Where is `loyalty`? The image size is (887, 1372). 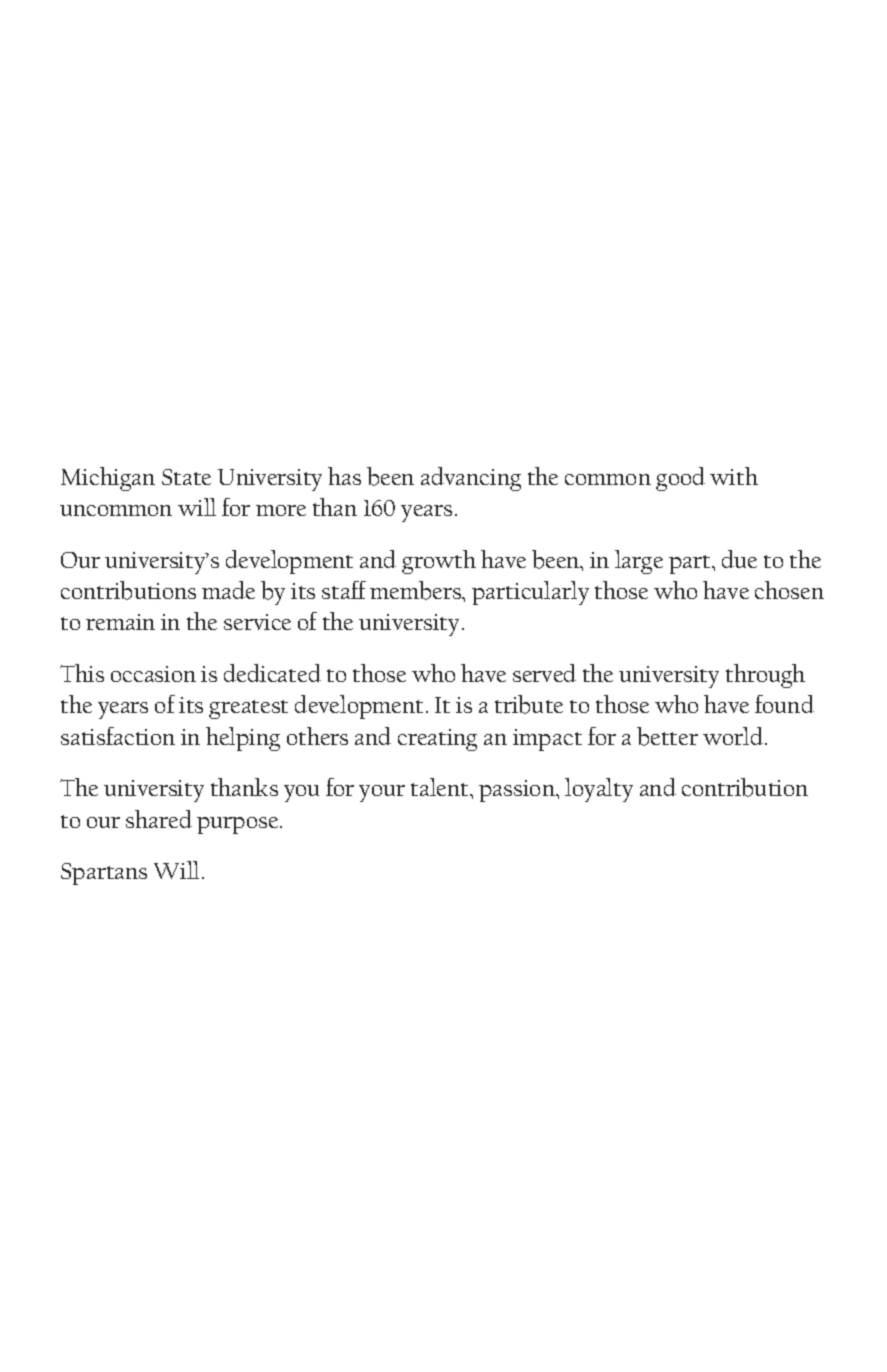 loyalty is located at coordinates (599, 790).
